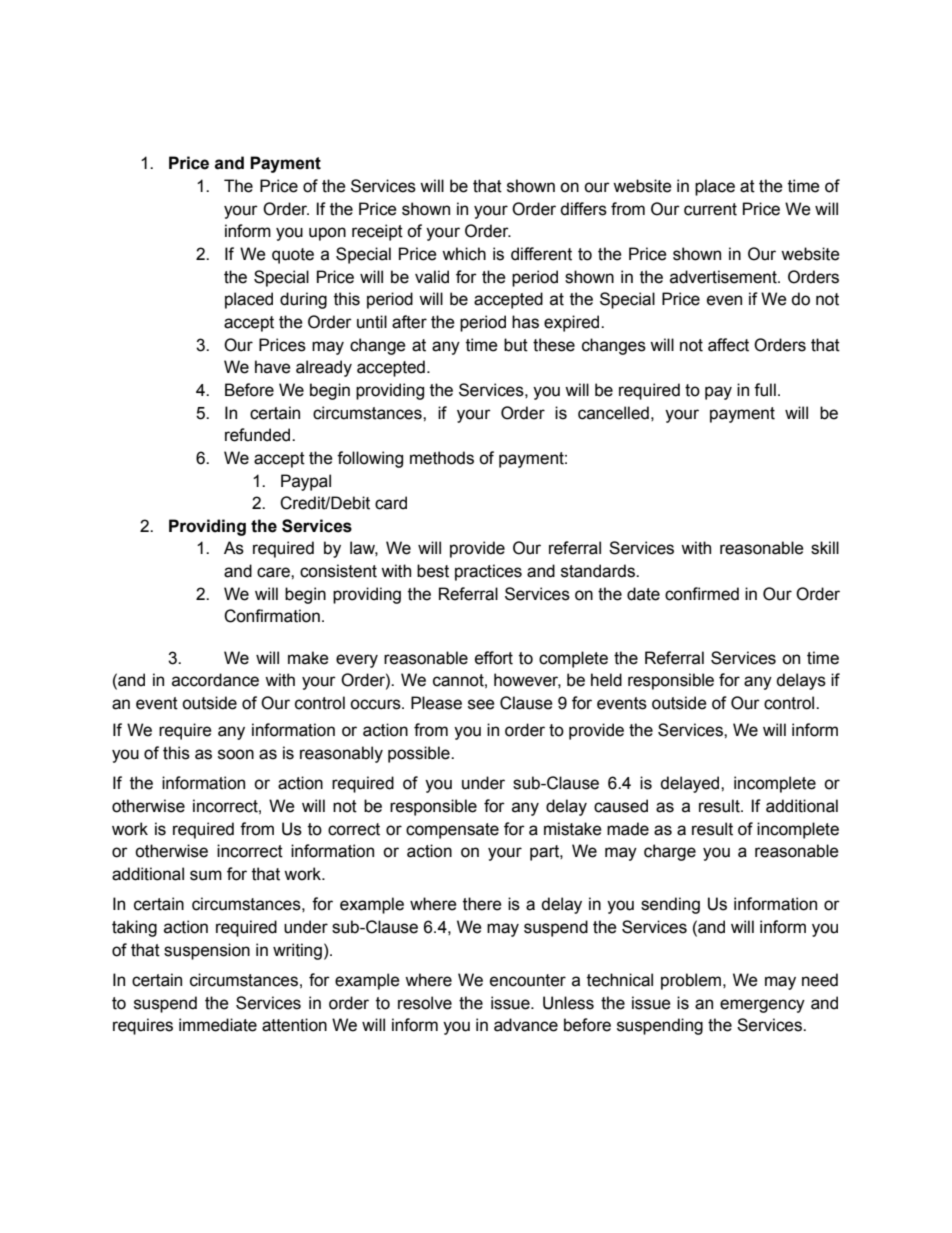 The image size is (952, 1233). Describe the element at coordinates (218, 1025) in the document. I see `immediate` at that location.
